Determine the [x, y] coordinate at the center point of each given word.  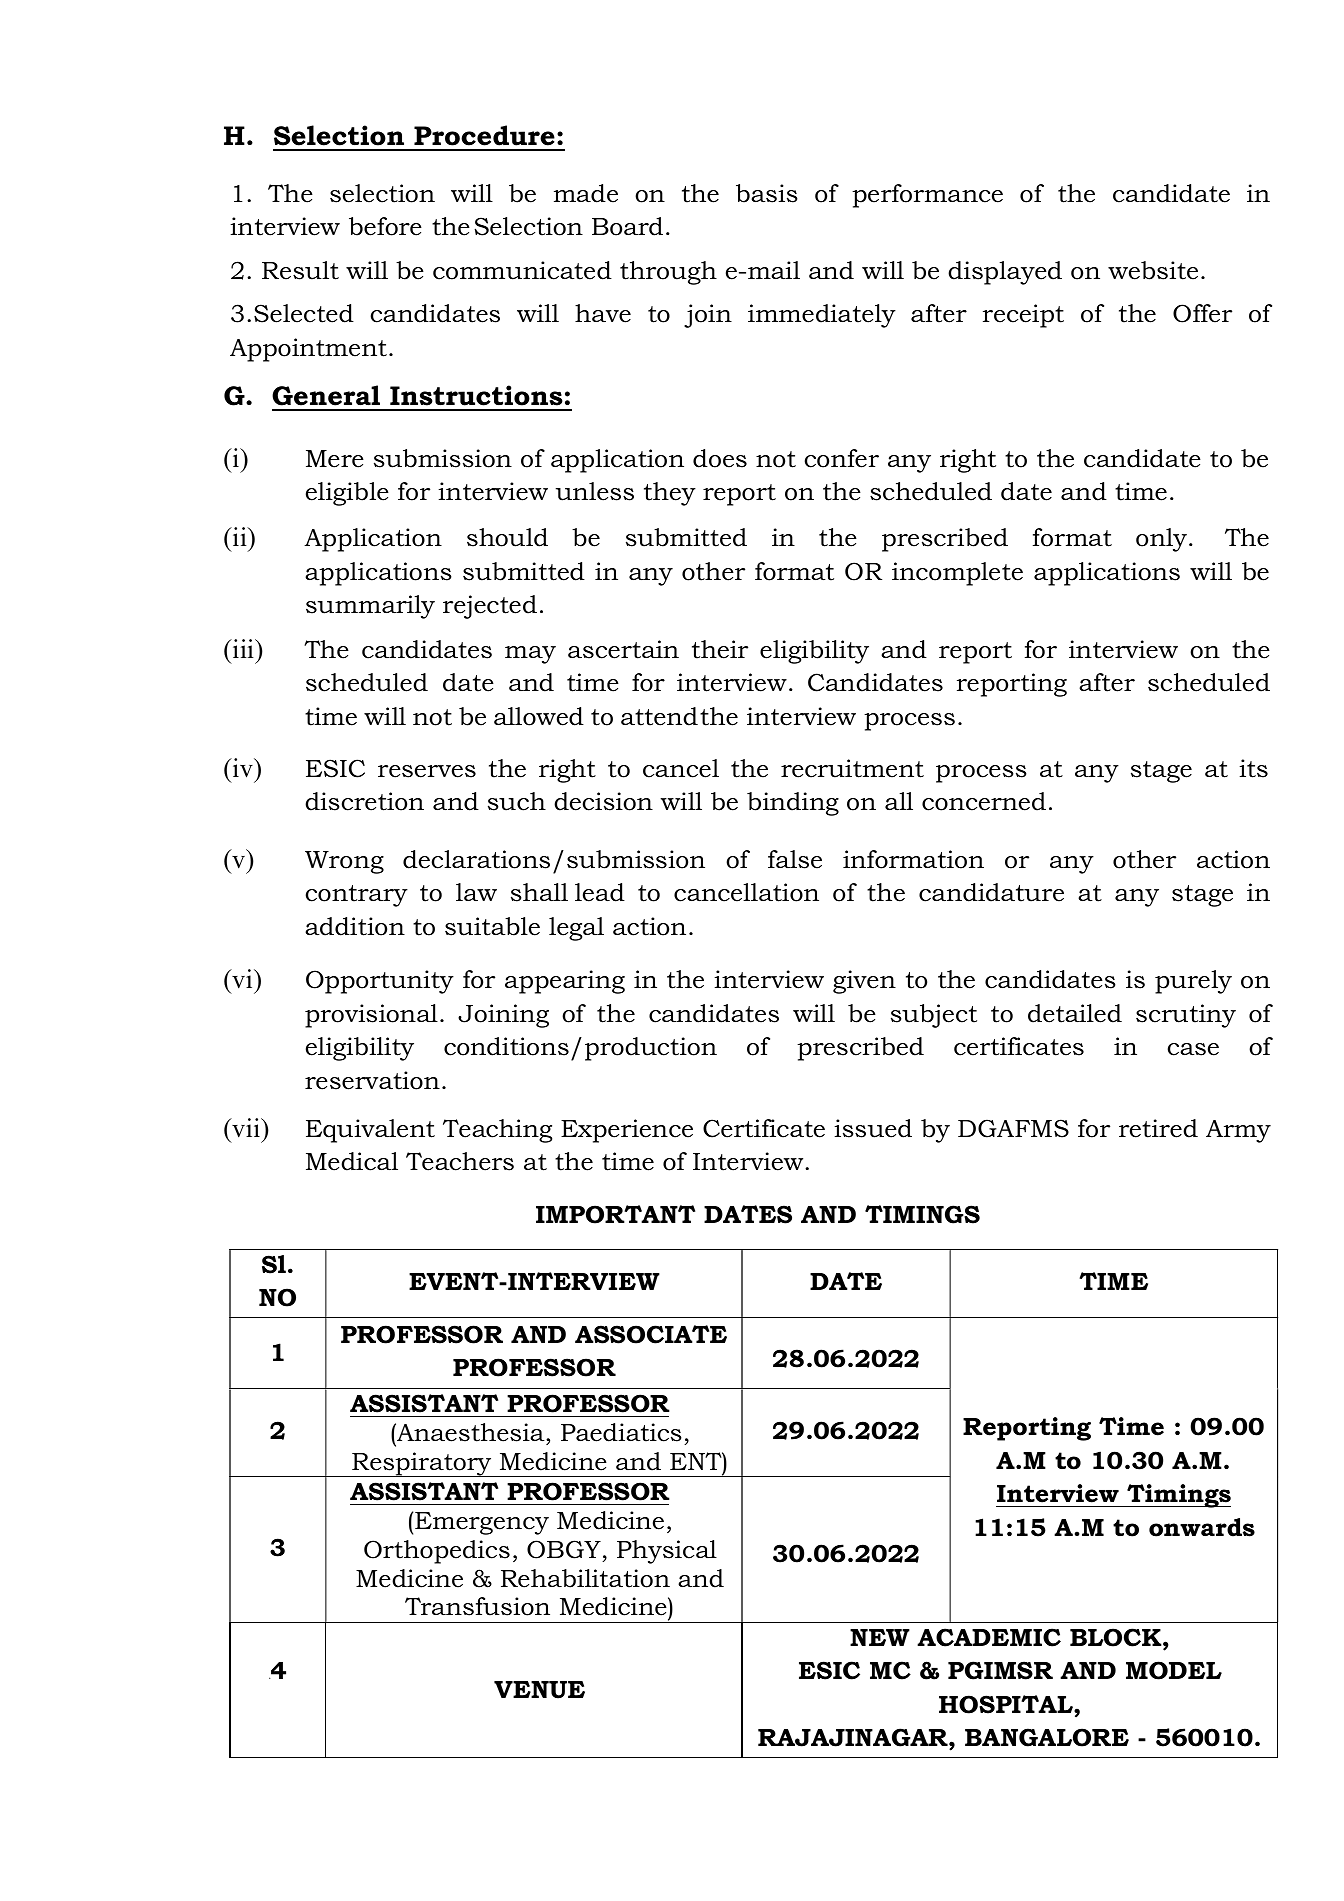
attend [659, 716]
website [1153, 270]
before [385, 226]
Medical [352, 1161]
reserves [427, 771]
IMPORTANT [615, 1214]
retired [1158, 1128]
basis [767, 193]
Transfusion [477, 1606]
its [1254, 768]
